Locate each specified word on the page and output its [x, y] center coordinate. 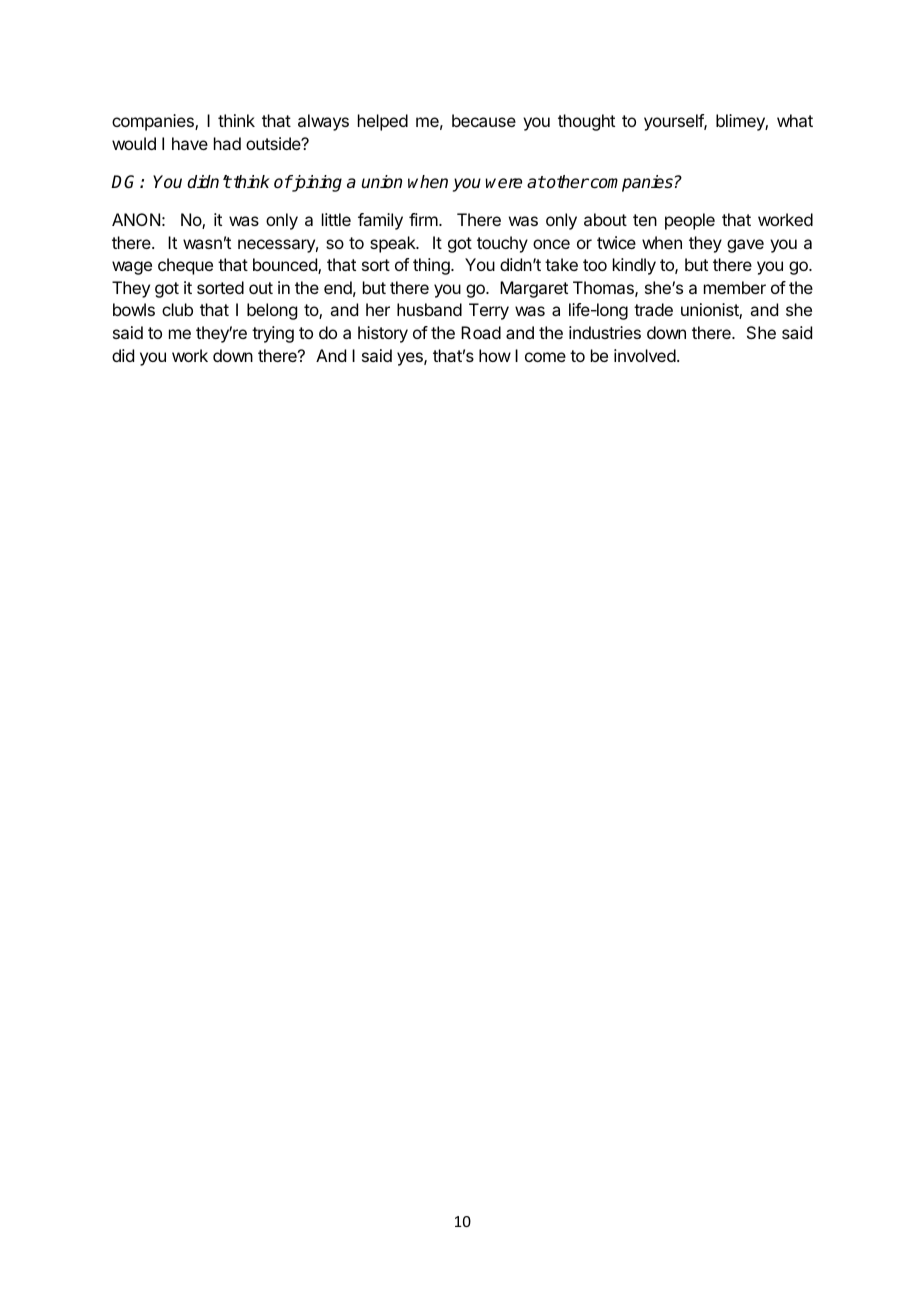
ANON [136, 219]
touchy [502, 244]
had [227, 143]
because [484, 120]
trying [273, 334]
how [495, 355]
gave [745, 246]
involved [645, 355]
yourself [674, 122]
